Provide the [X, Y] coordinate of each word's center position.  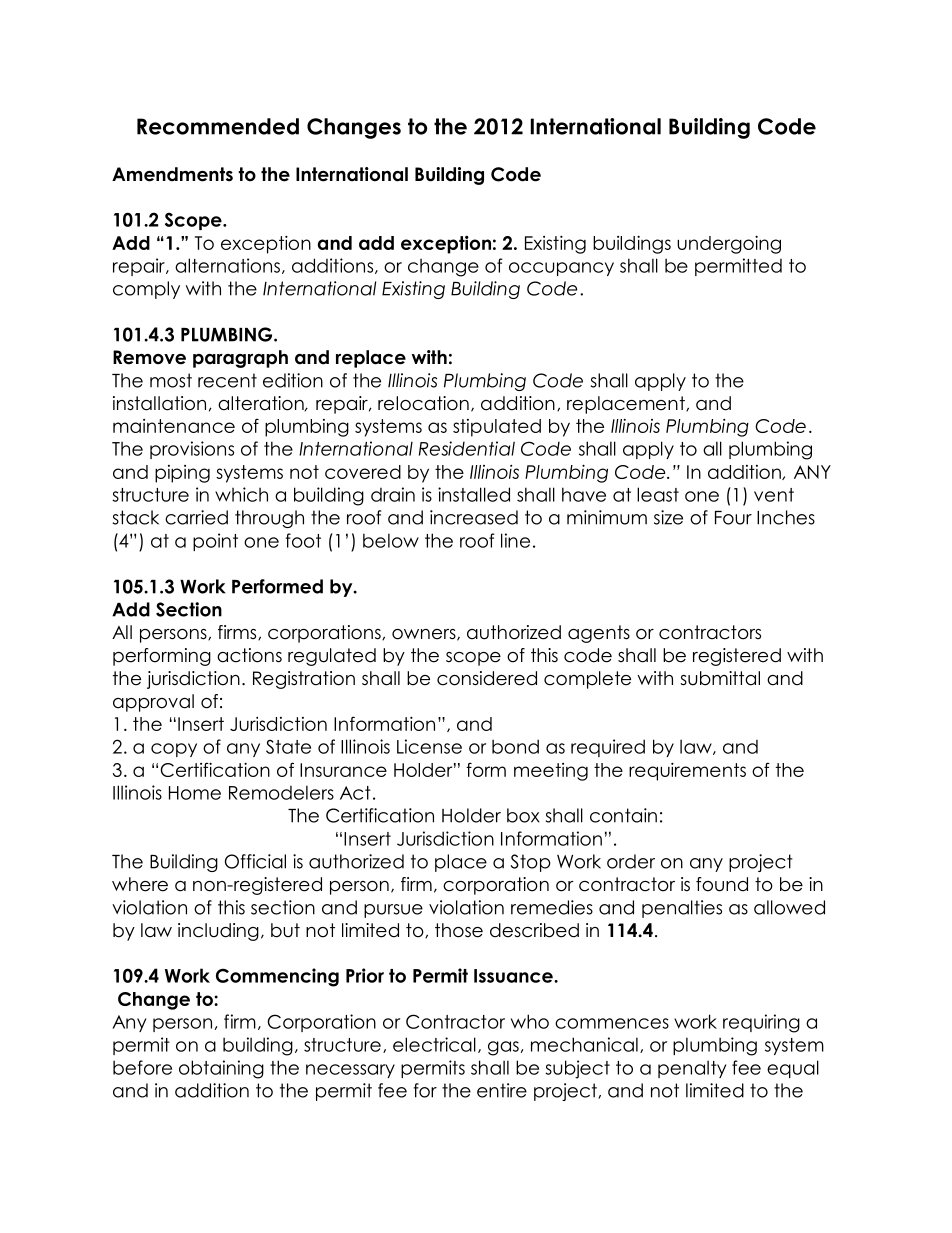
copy [174, 750]
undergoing [729, 244]
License [429, 746]
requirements [687, 771]
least [658, 494]
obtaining [221, 1069]
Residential [467, 448]
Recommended [218, 126]
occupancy [561, 269]
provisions [192, 450]
